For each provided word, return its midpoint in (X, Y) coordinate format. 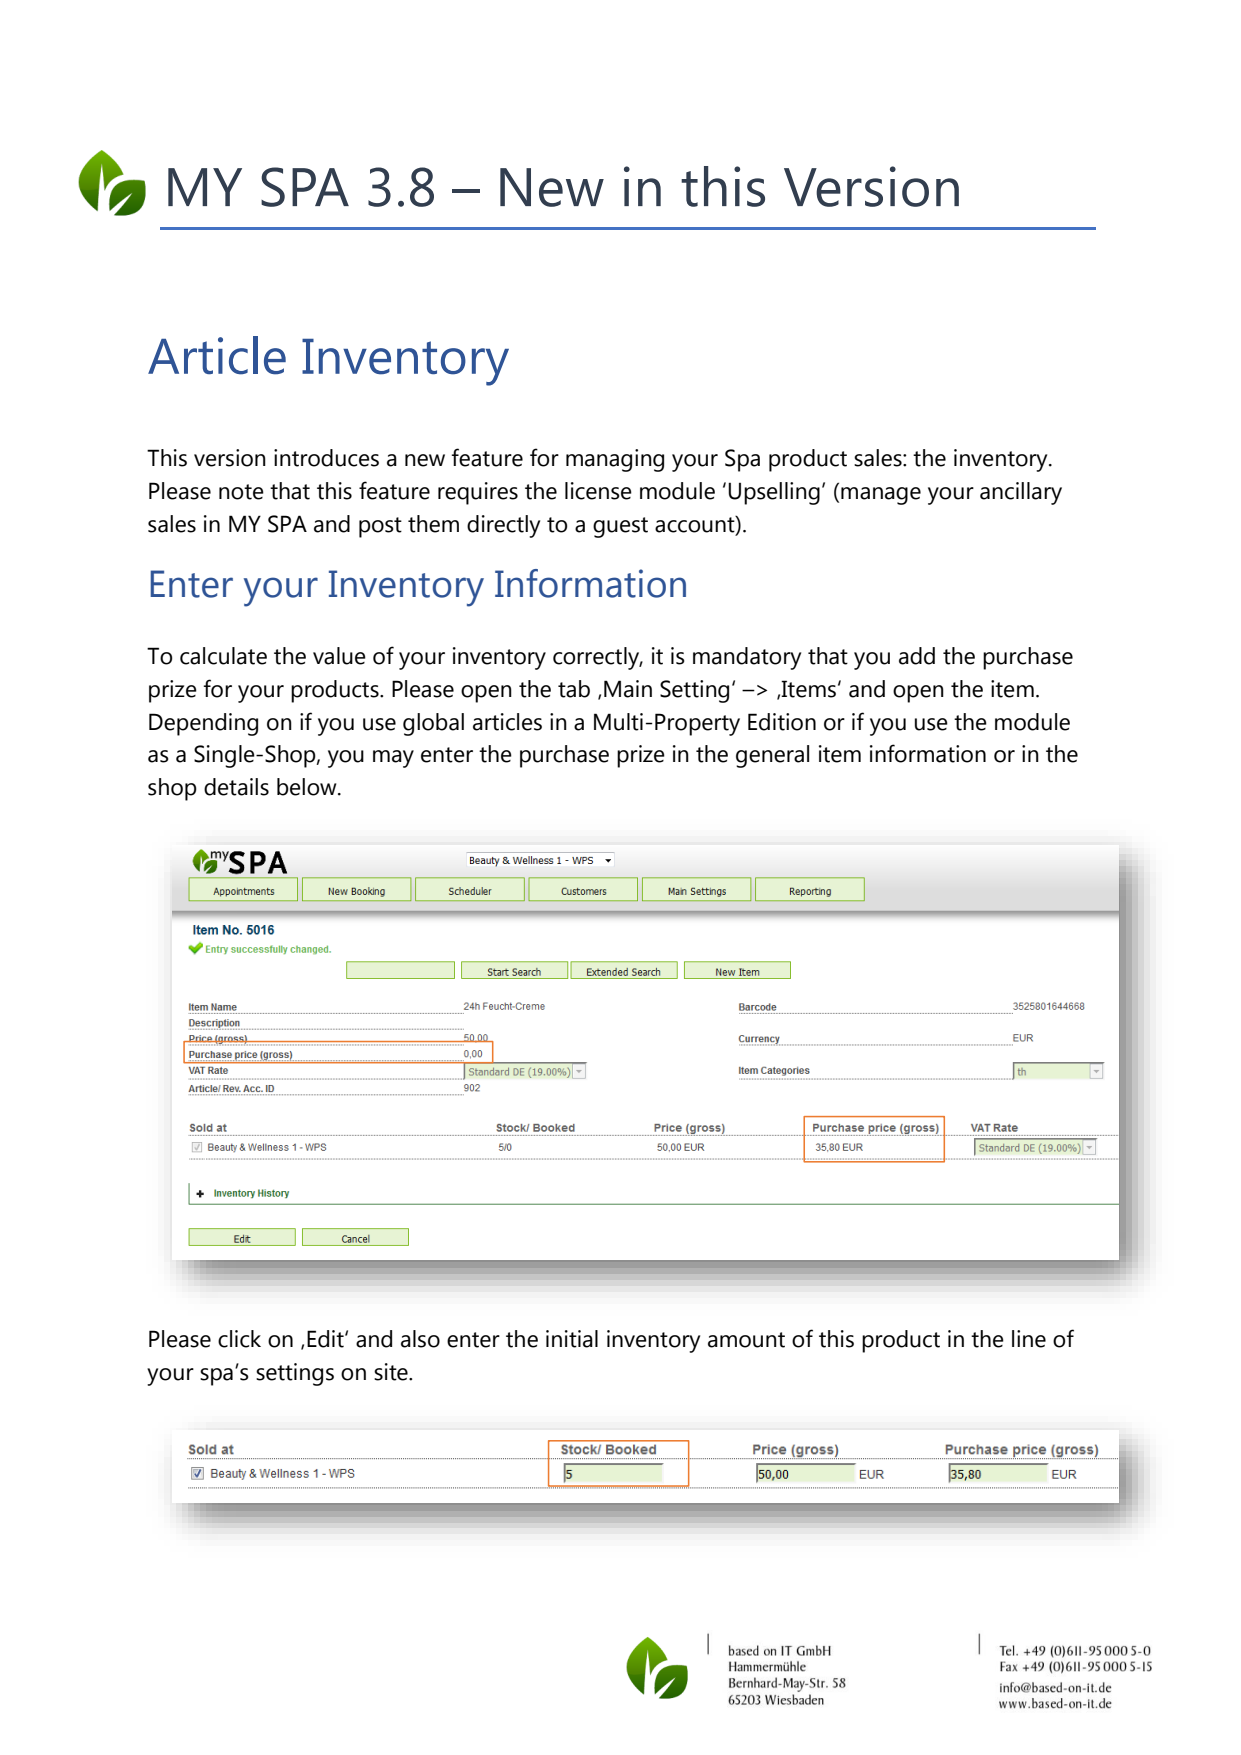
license (598, 491)
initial (572, 1339)
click (239, 1339)
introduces (326, 458)
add (917, 656)
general (772, 756)
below (308, 787)
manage (881, 496)
